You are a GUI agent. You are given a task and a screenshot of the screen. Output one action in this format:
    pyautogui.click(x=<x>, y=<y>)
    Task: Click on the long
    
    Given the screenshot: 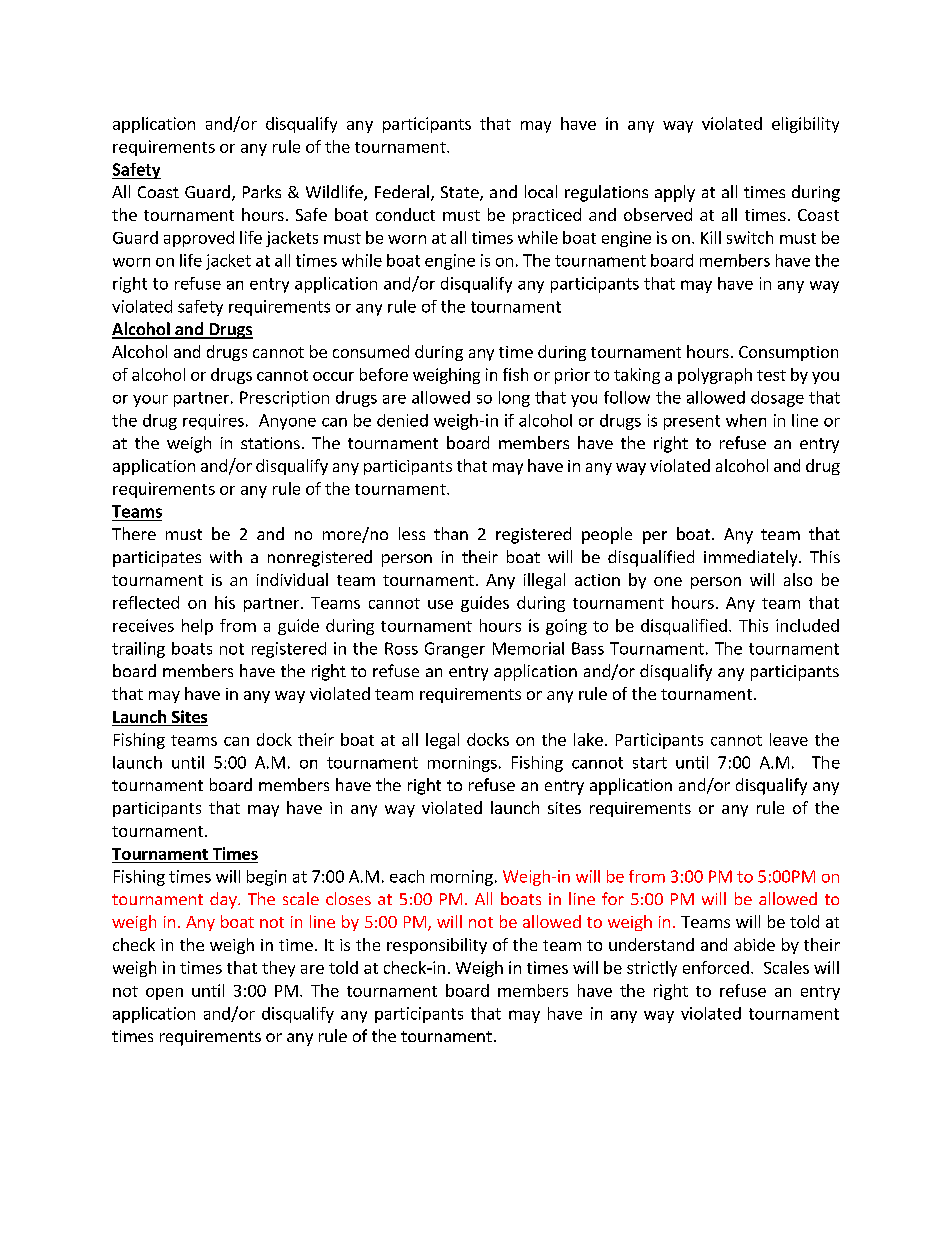 What is the action you would take?
    pyautogui.click(x=514, y=399)
